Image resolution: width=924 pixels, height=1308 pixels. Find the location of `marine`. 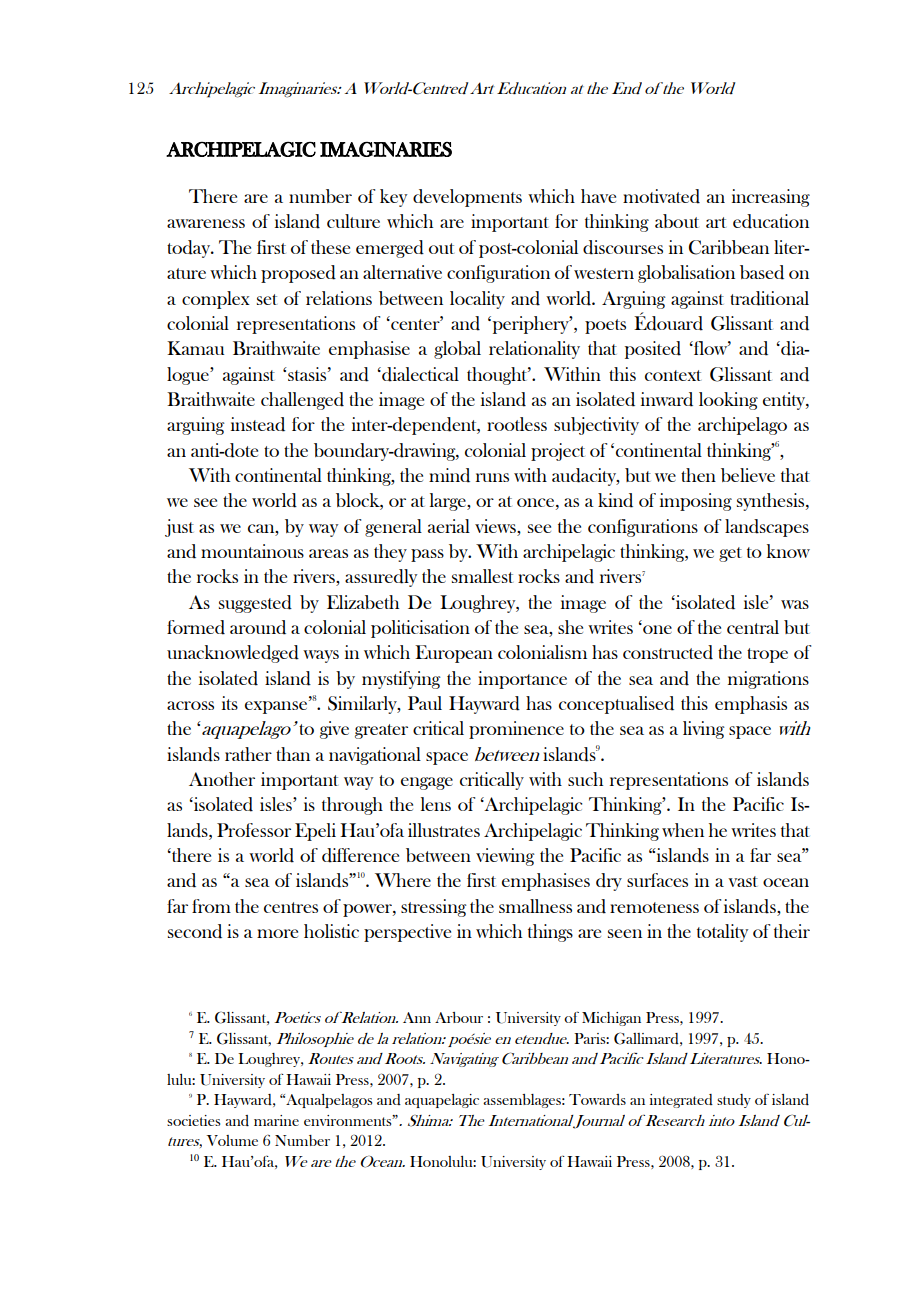

marine is located at coordinates (276, 1120).
